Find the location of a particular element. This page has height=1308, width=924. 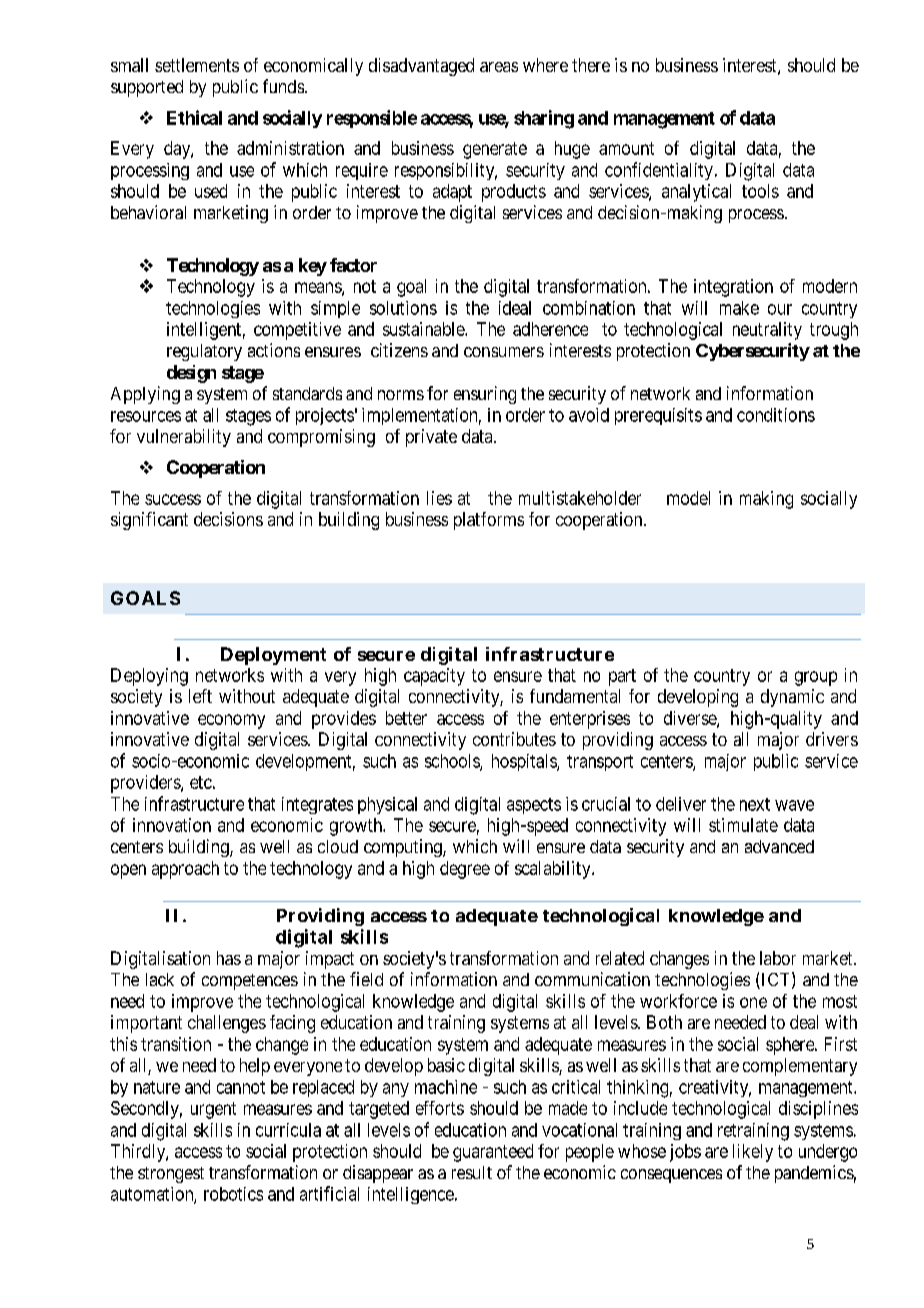

strongest is located at coordinates (171, 1175).
